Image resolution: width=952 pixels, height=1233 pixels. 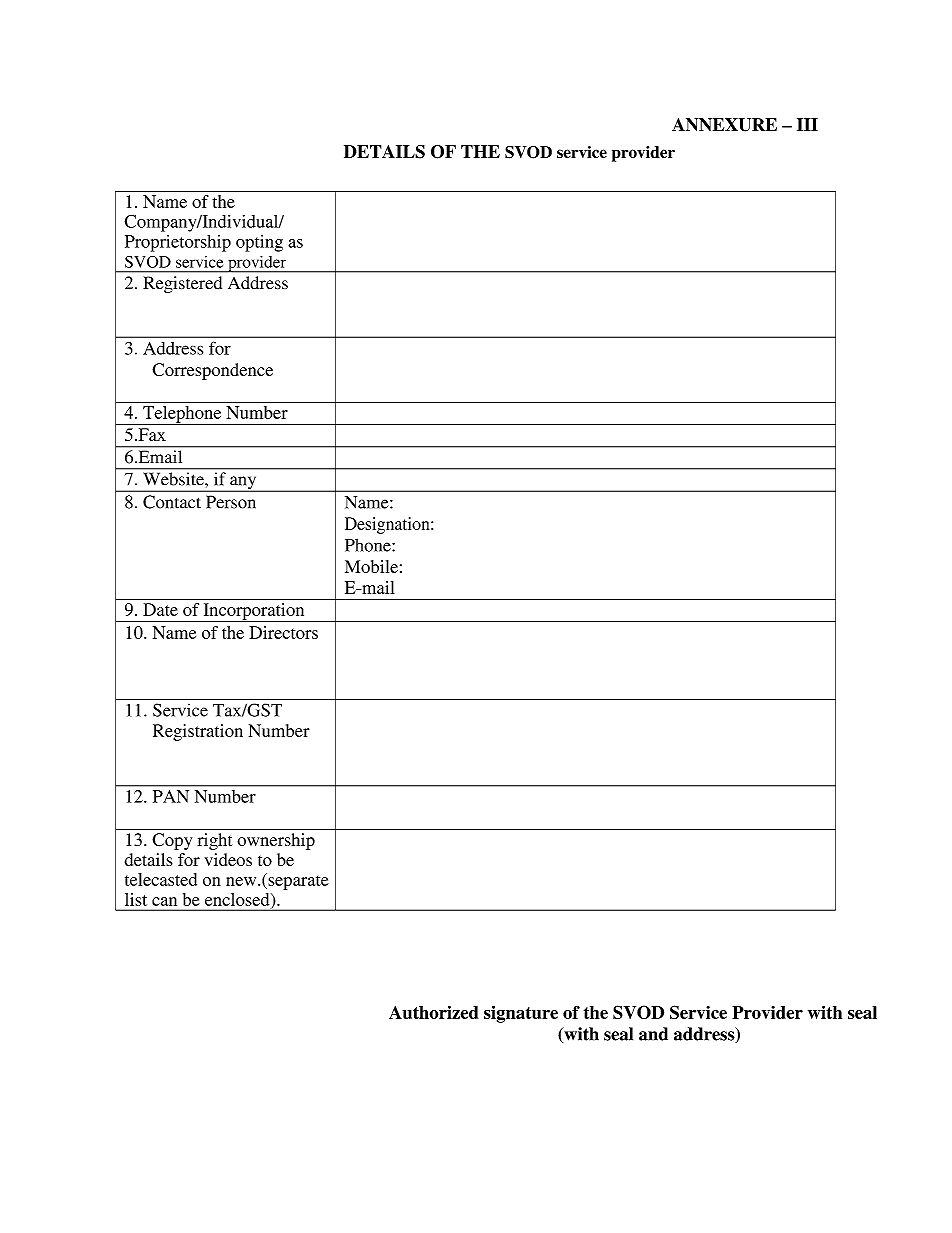 I want to click on Authorized, so click(x=433, y=1012).
